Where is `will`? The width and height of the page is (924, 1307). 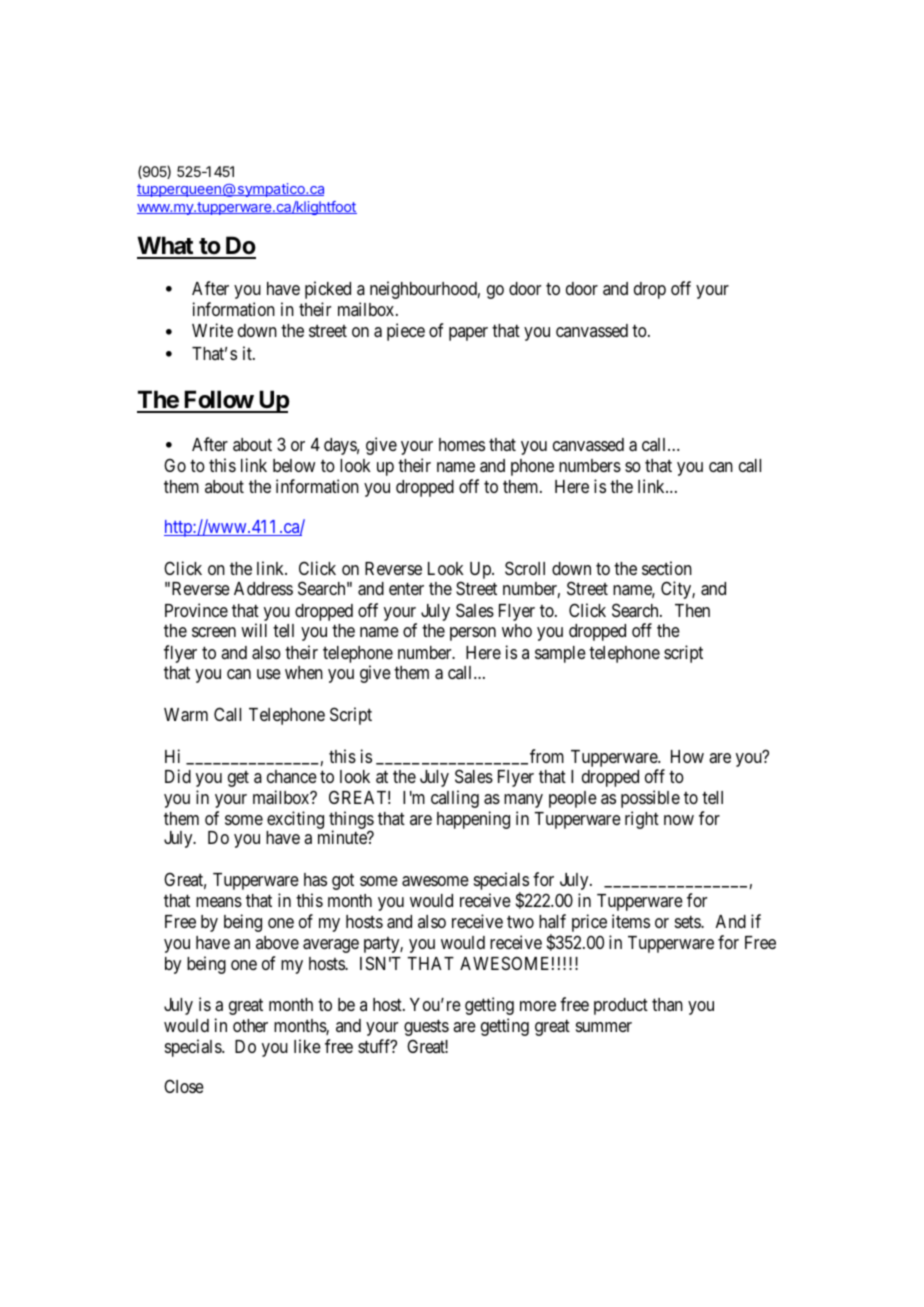
will is located at coordinates (254, 630).
